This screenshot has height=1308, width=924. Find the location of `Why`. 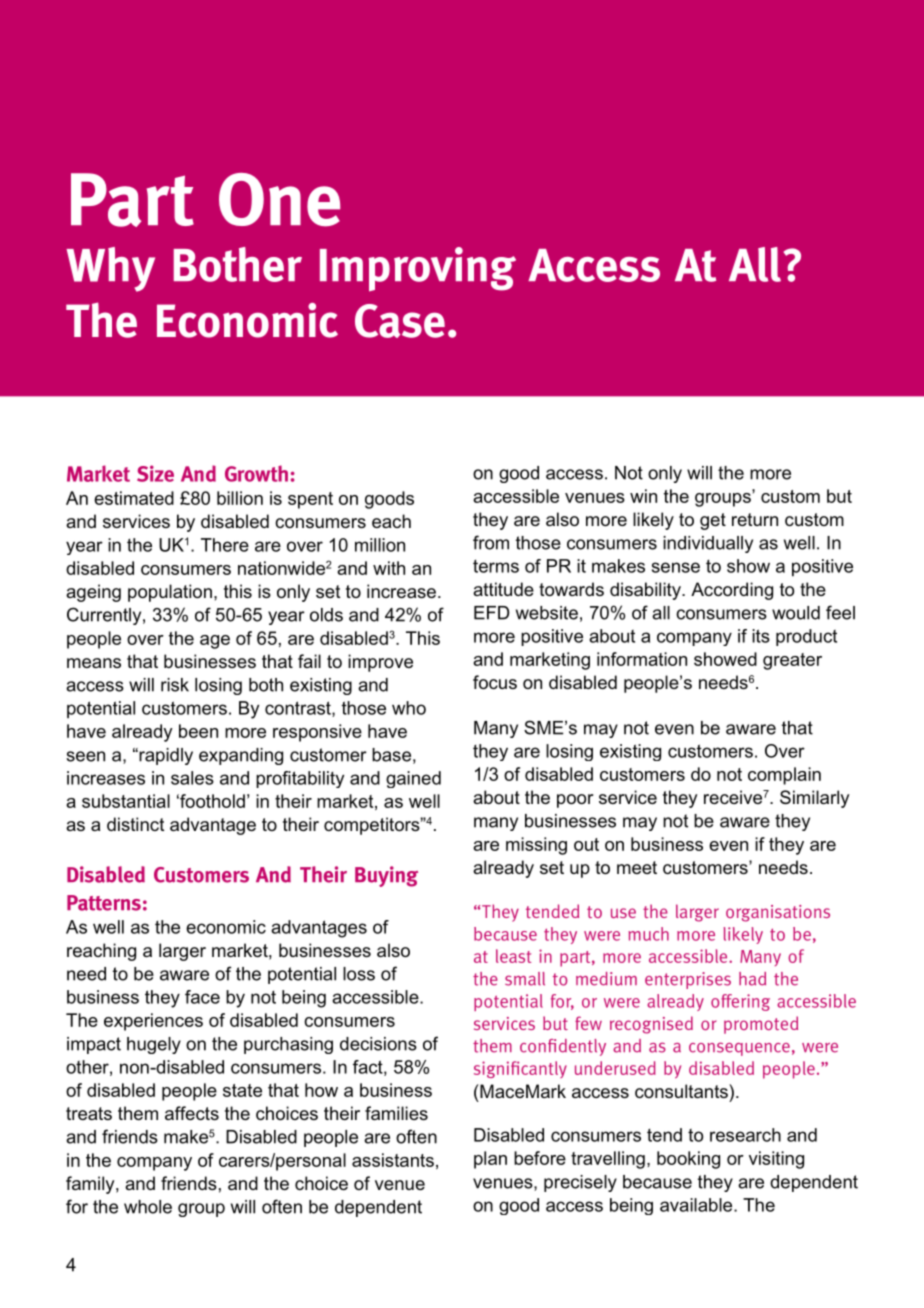

Why is located at coordinates (110, 269).
